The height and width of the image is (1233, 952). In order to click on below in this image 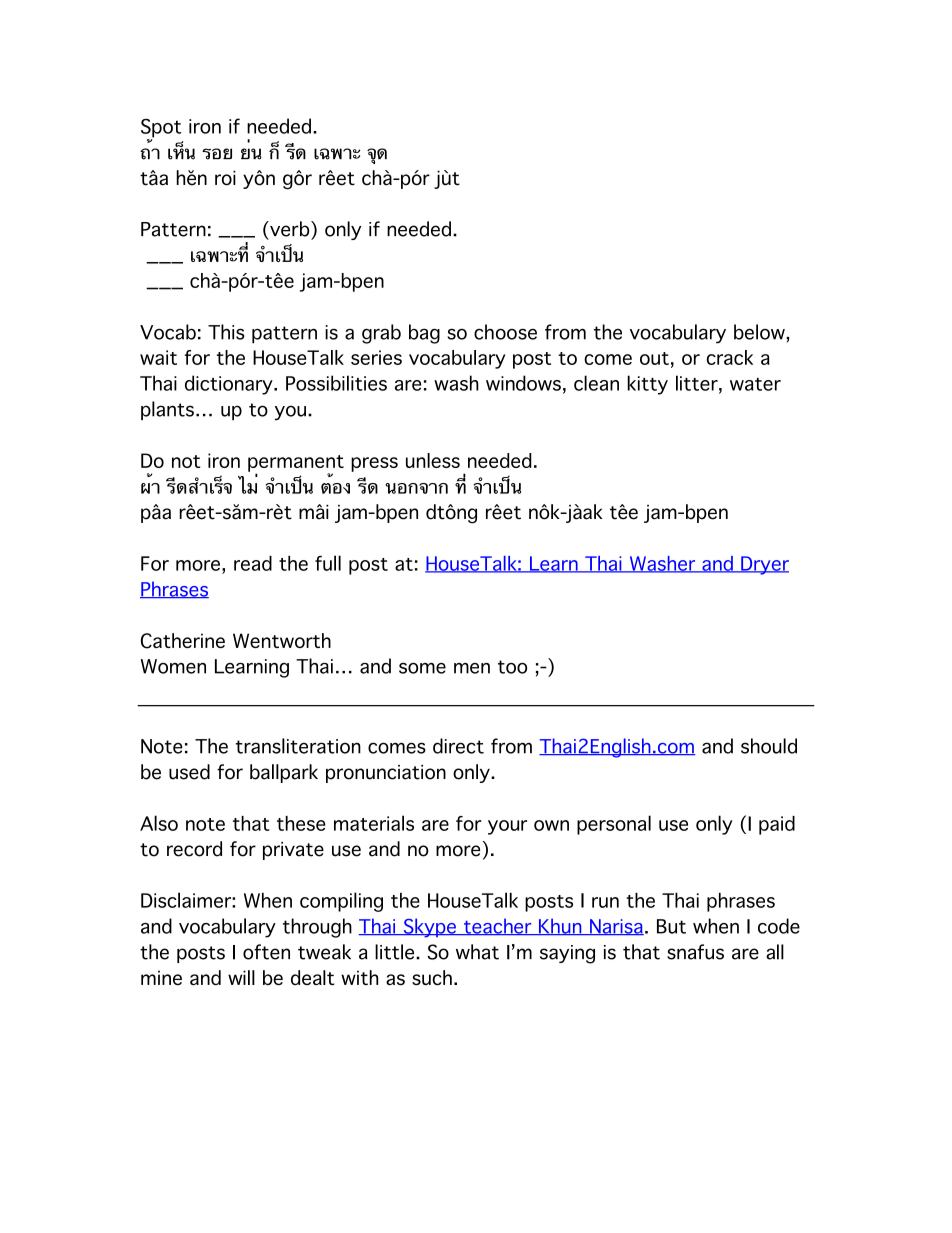, I will do `click(760, 332)`.
